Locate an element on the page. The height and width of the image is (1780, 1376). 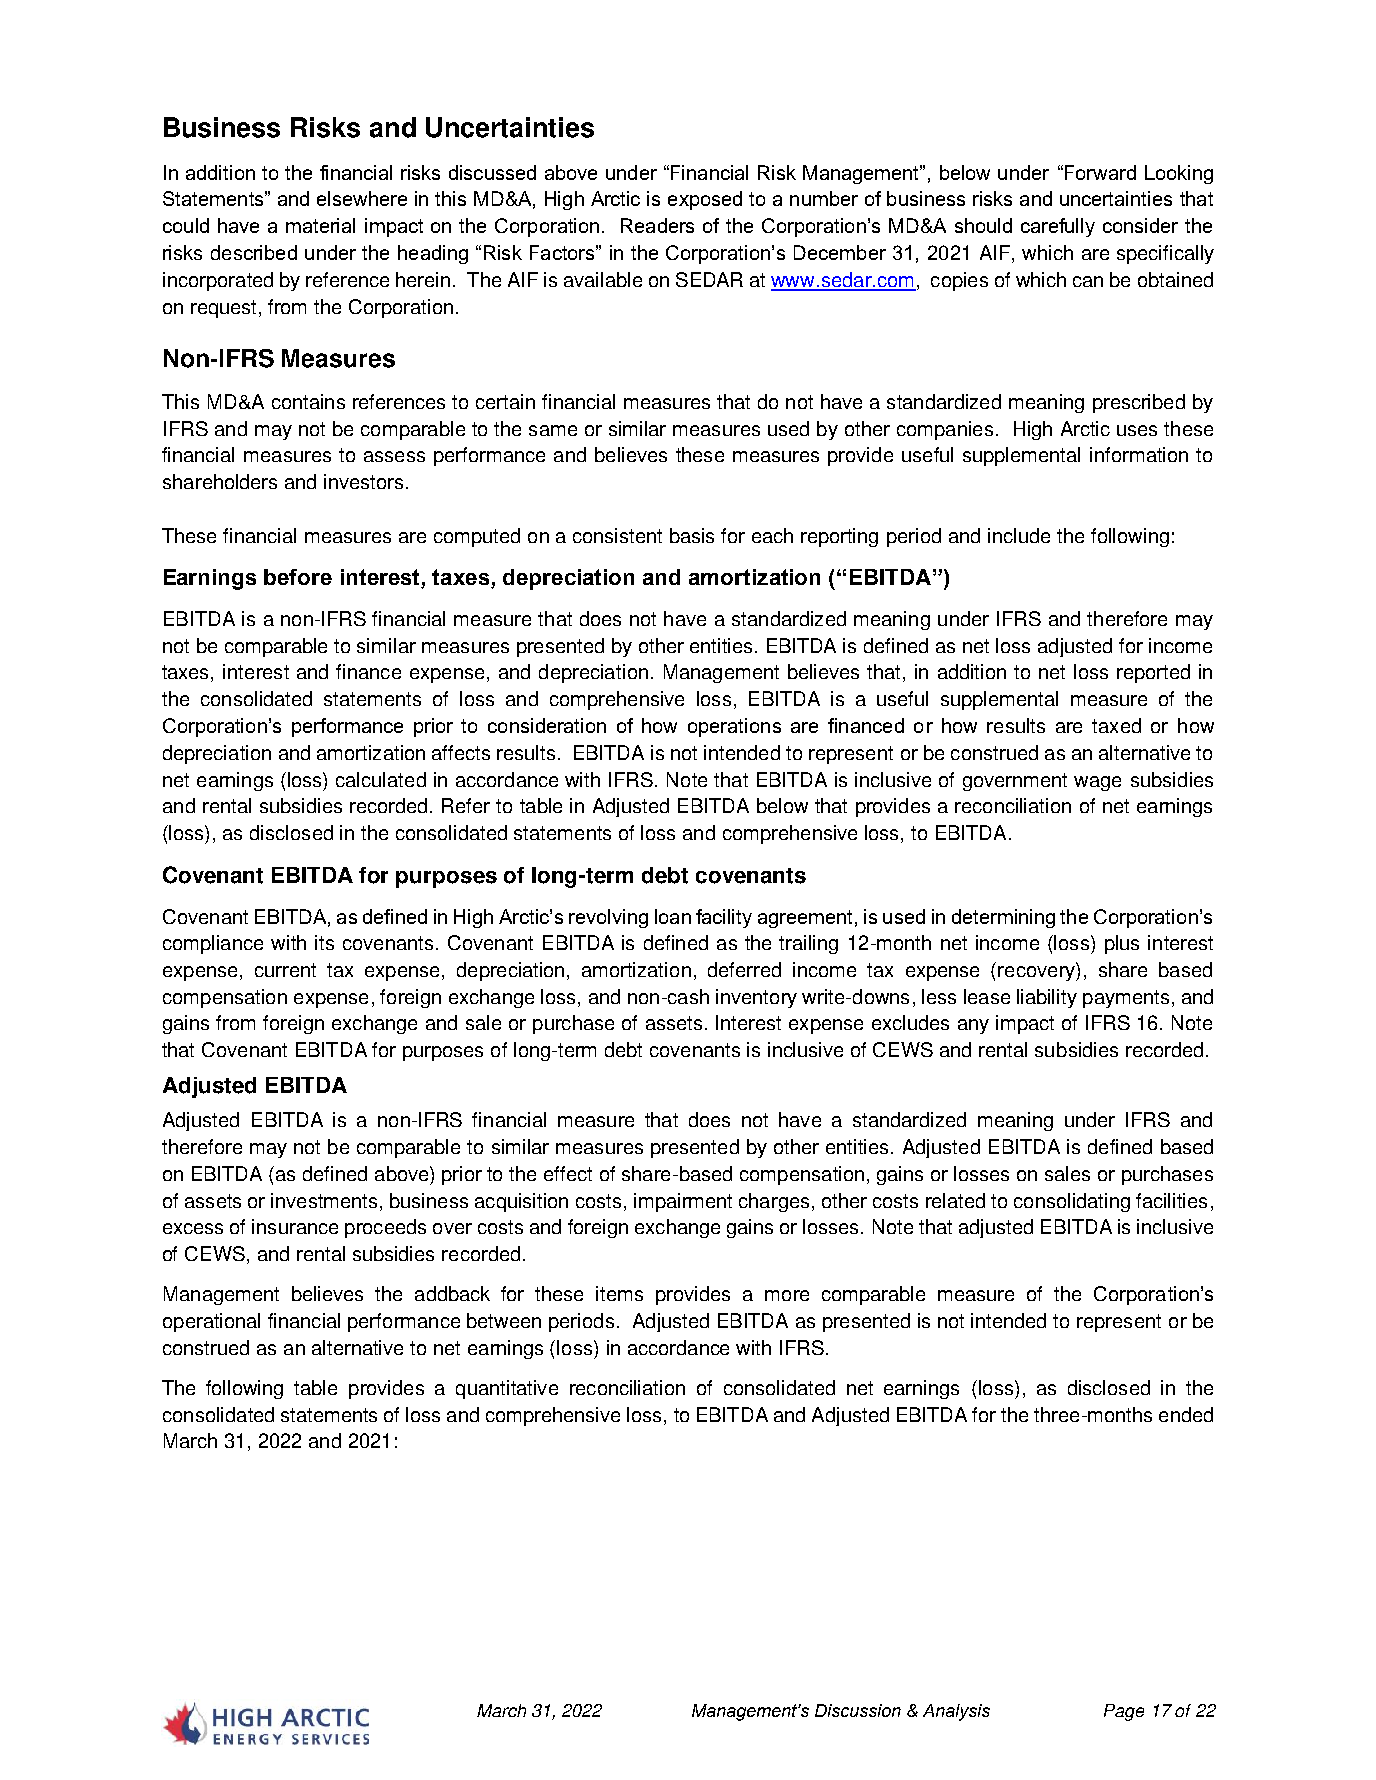
quantitative is located at coordinates (507, 1389).
